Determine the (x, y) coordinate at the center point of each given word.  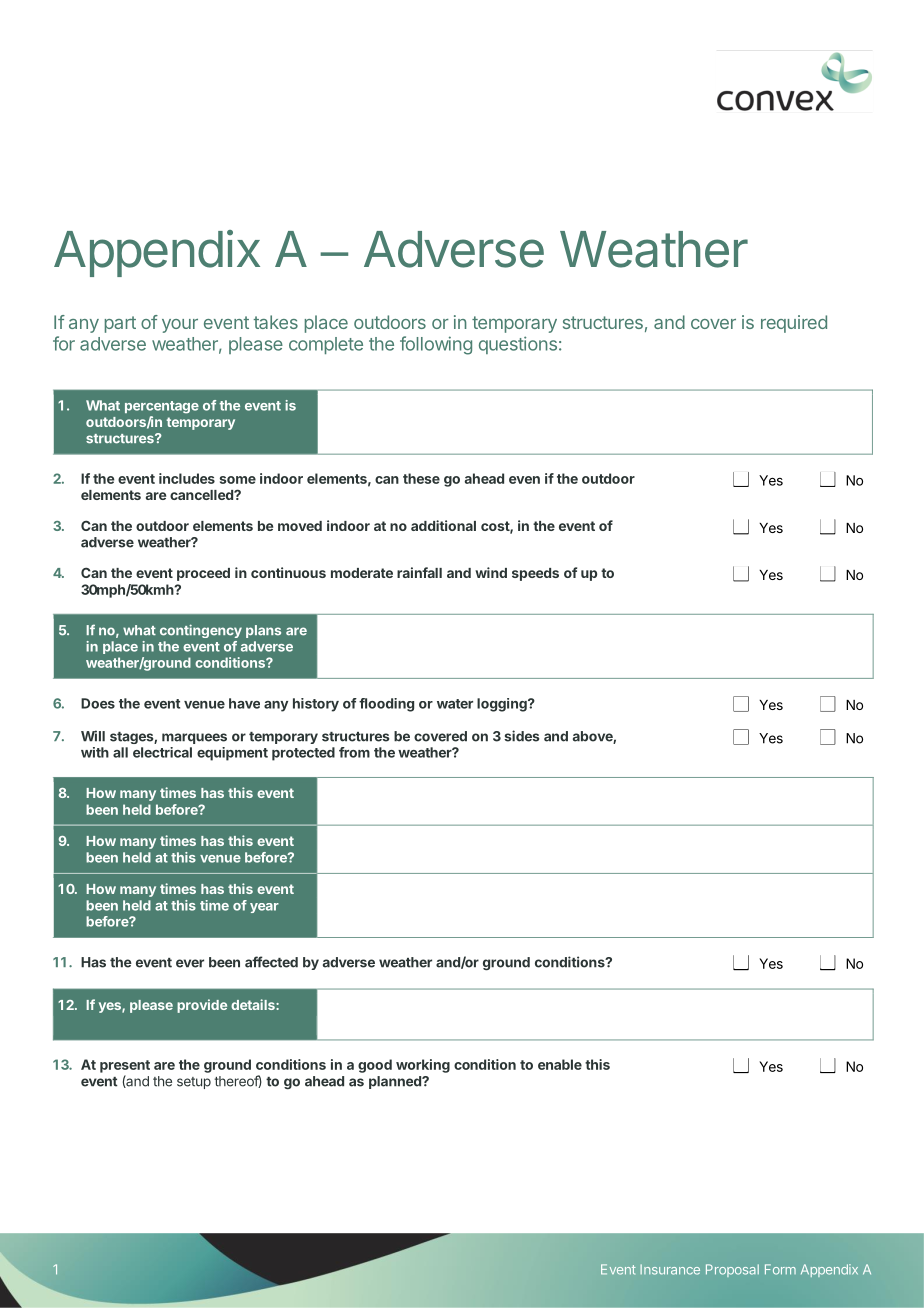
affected (271, 962)
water (455, 704)
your (180, 326)
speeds (535, 574)
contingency (201, 631)
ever (190, 963)
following (436, 345)
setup (194, 1083)
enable (560, 1064)
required (794, 324)
